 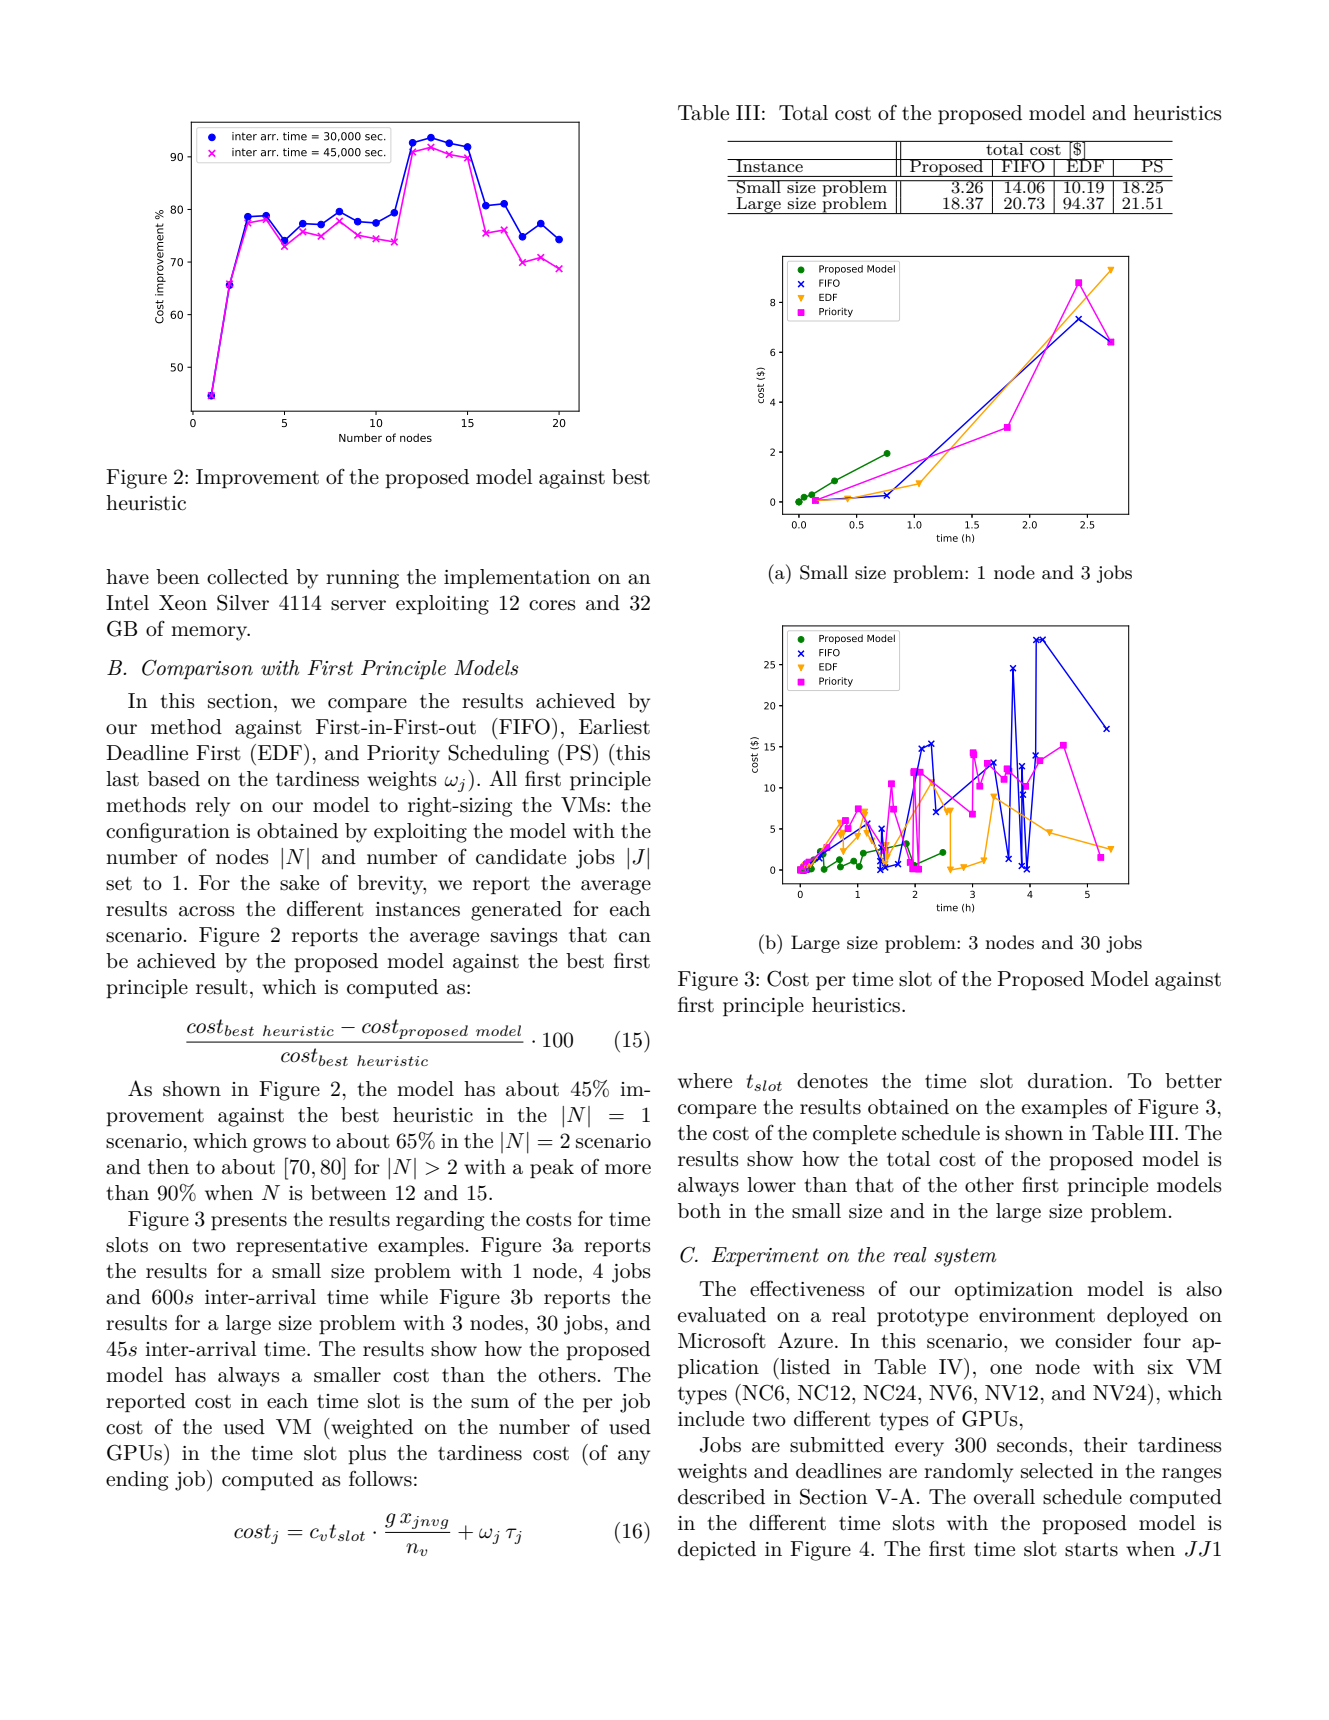 I want to click on duration, so click(x=1069, y=1081).
